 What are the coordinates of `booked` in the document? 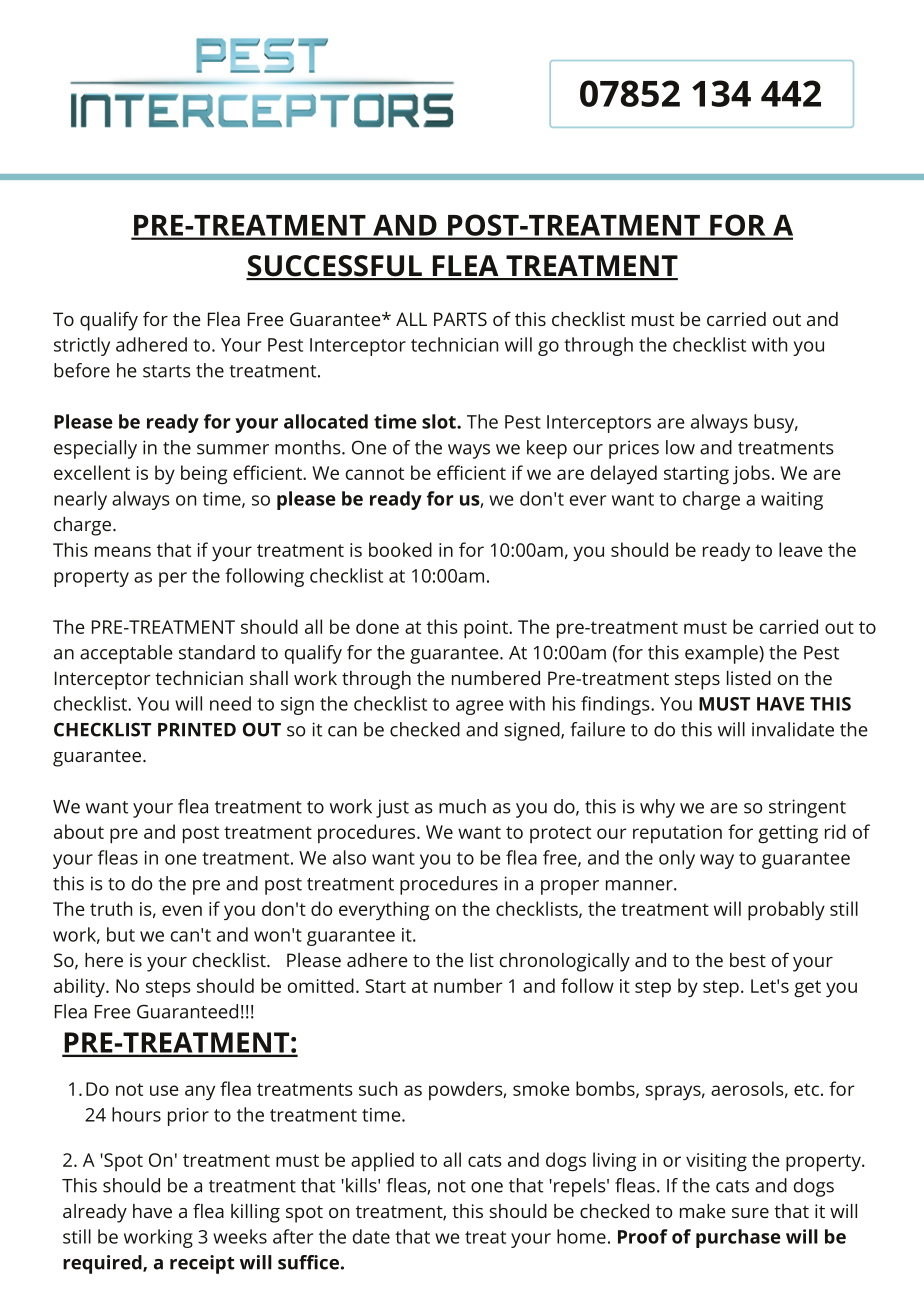 It's located at (400, 549).
